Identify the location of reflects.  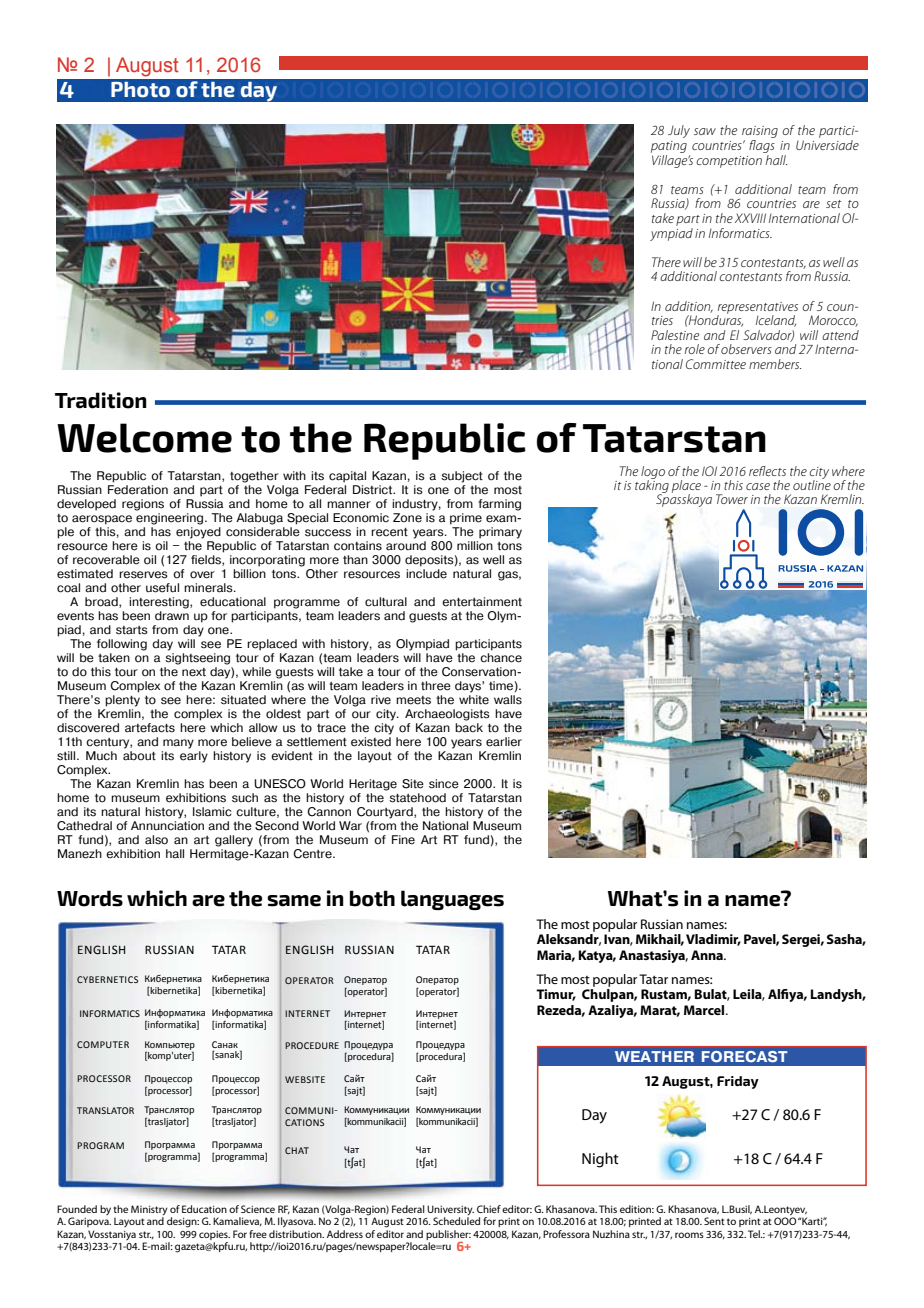
(767, 471).
